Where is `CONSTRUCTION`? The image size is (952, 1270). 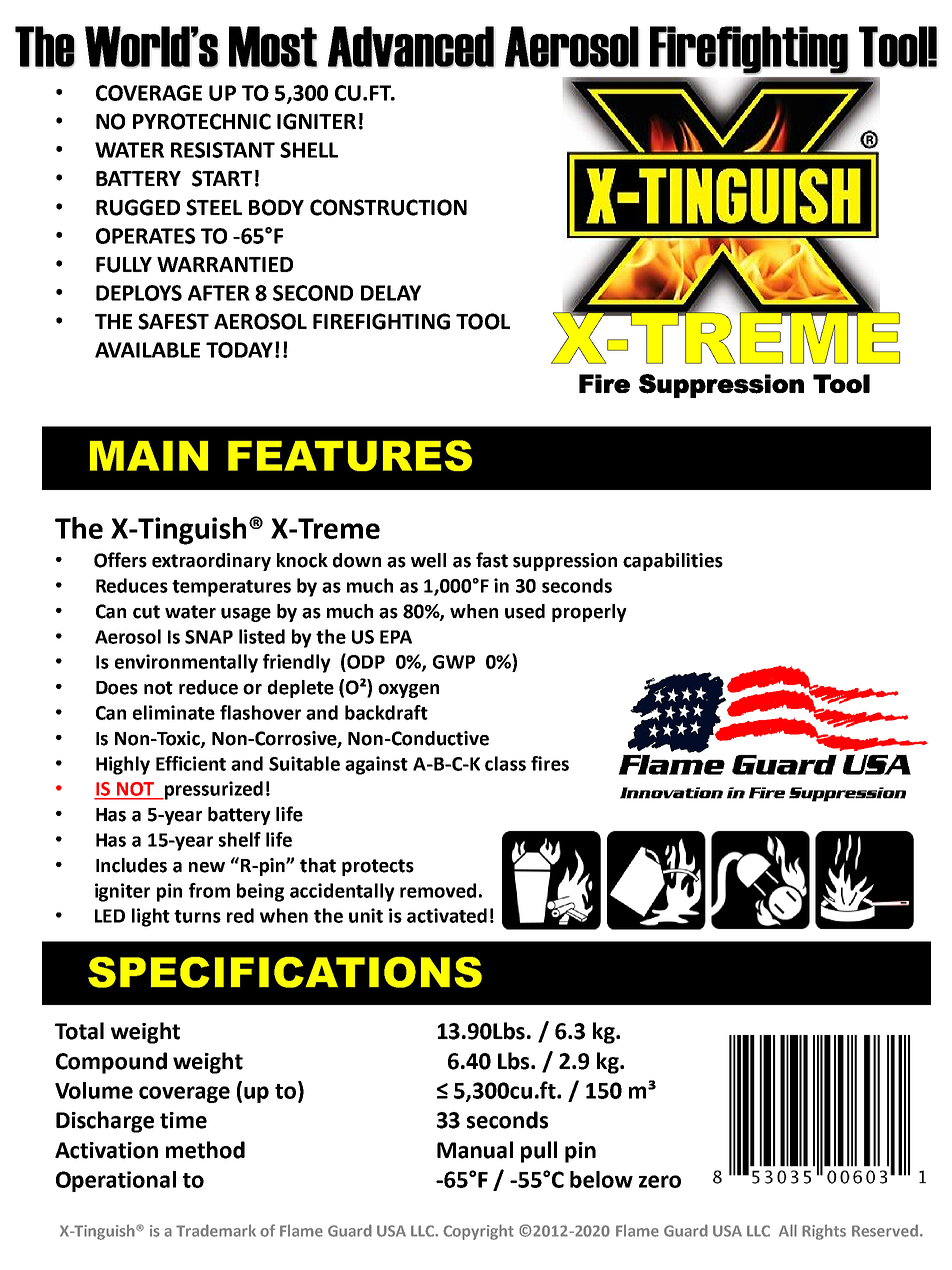
CONSTRUCTION is located at coordinates (388, 207).
